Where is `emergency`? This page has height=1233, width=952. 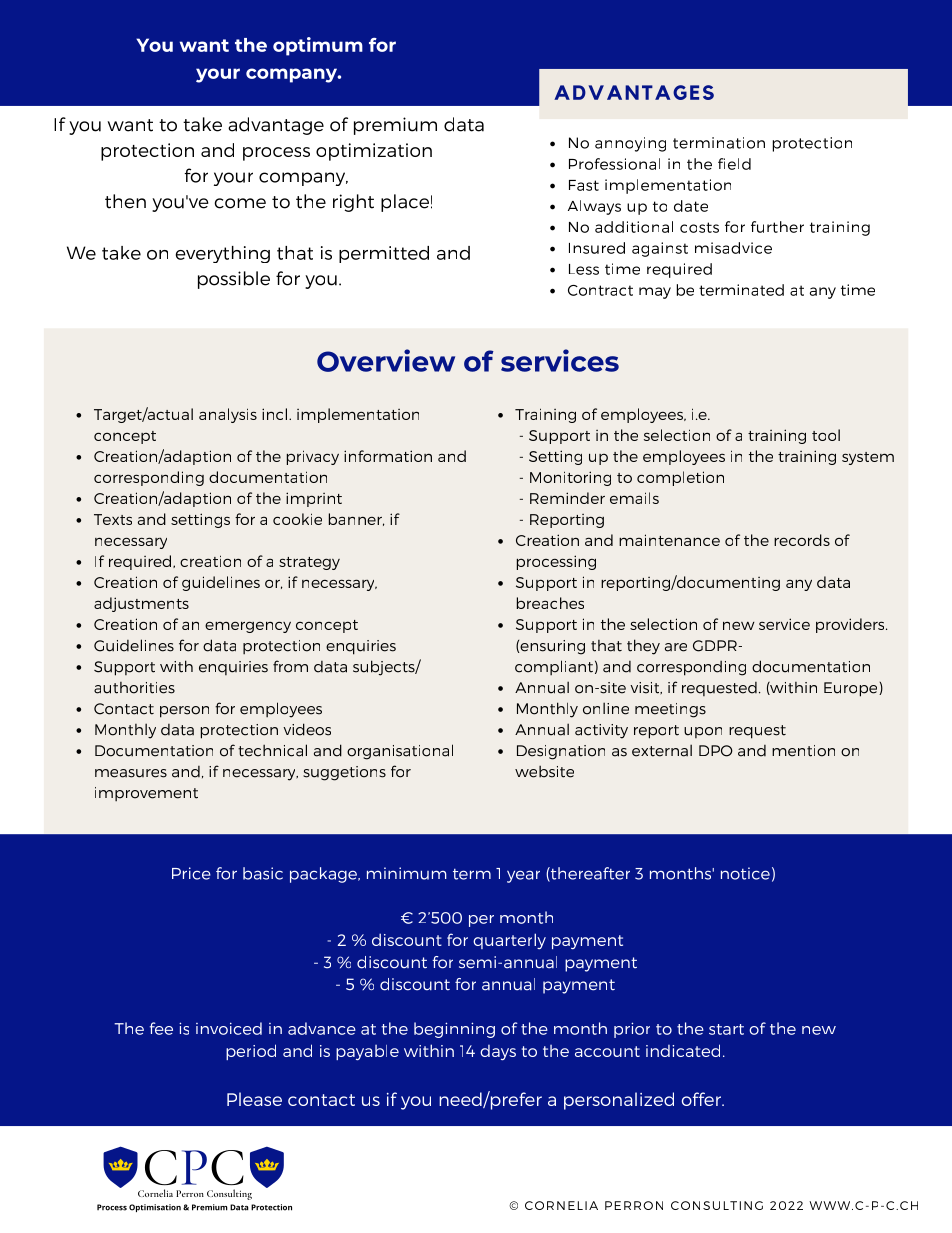
emergency is located at coordinates (248, 627).
